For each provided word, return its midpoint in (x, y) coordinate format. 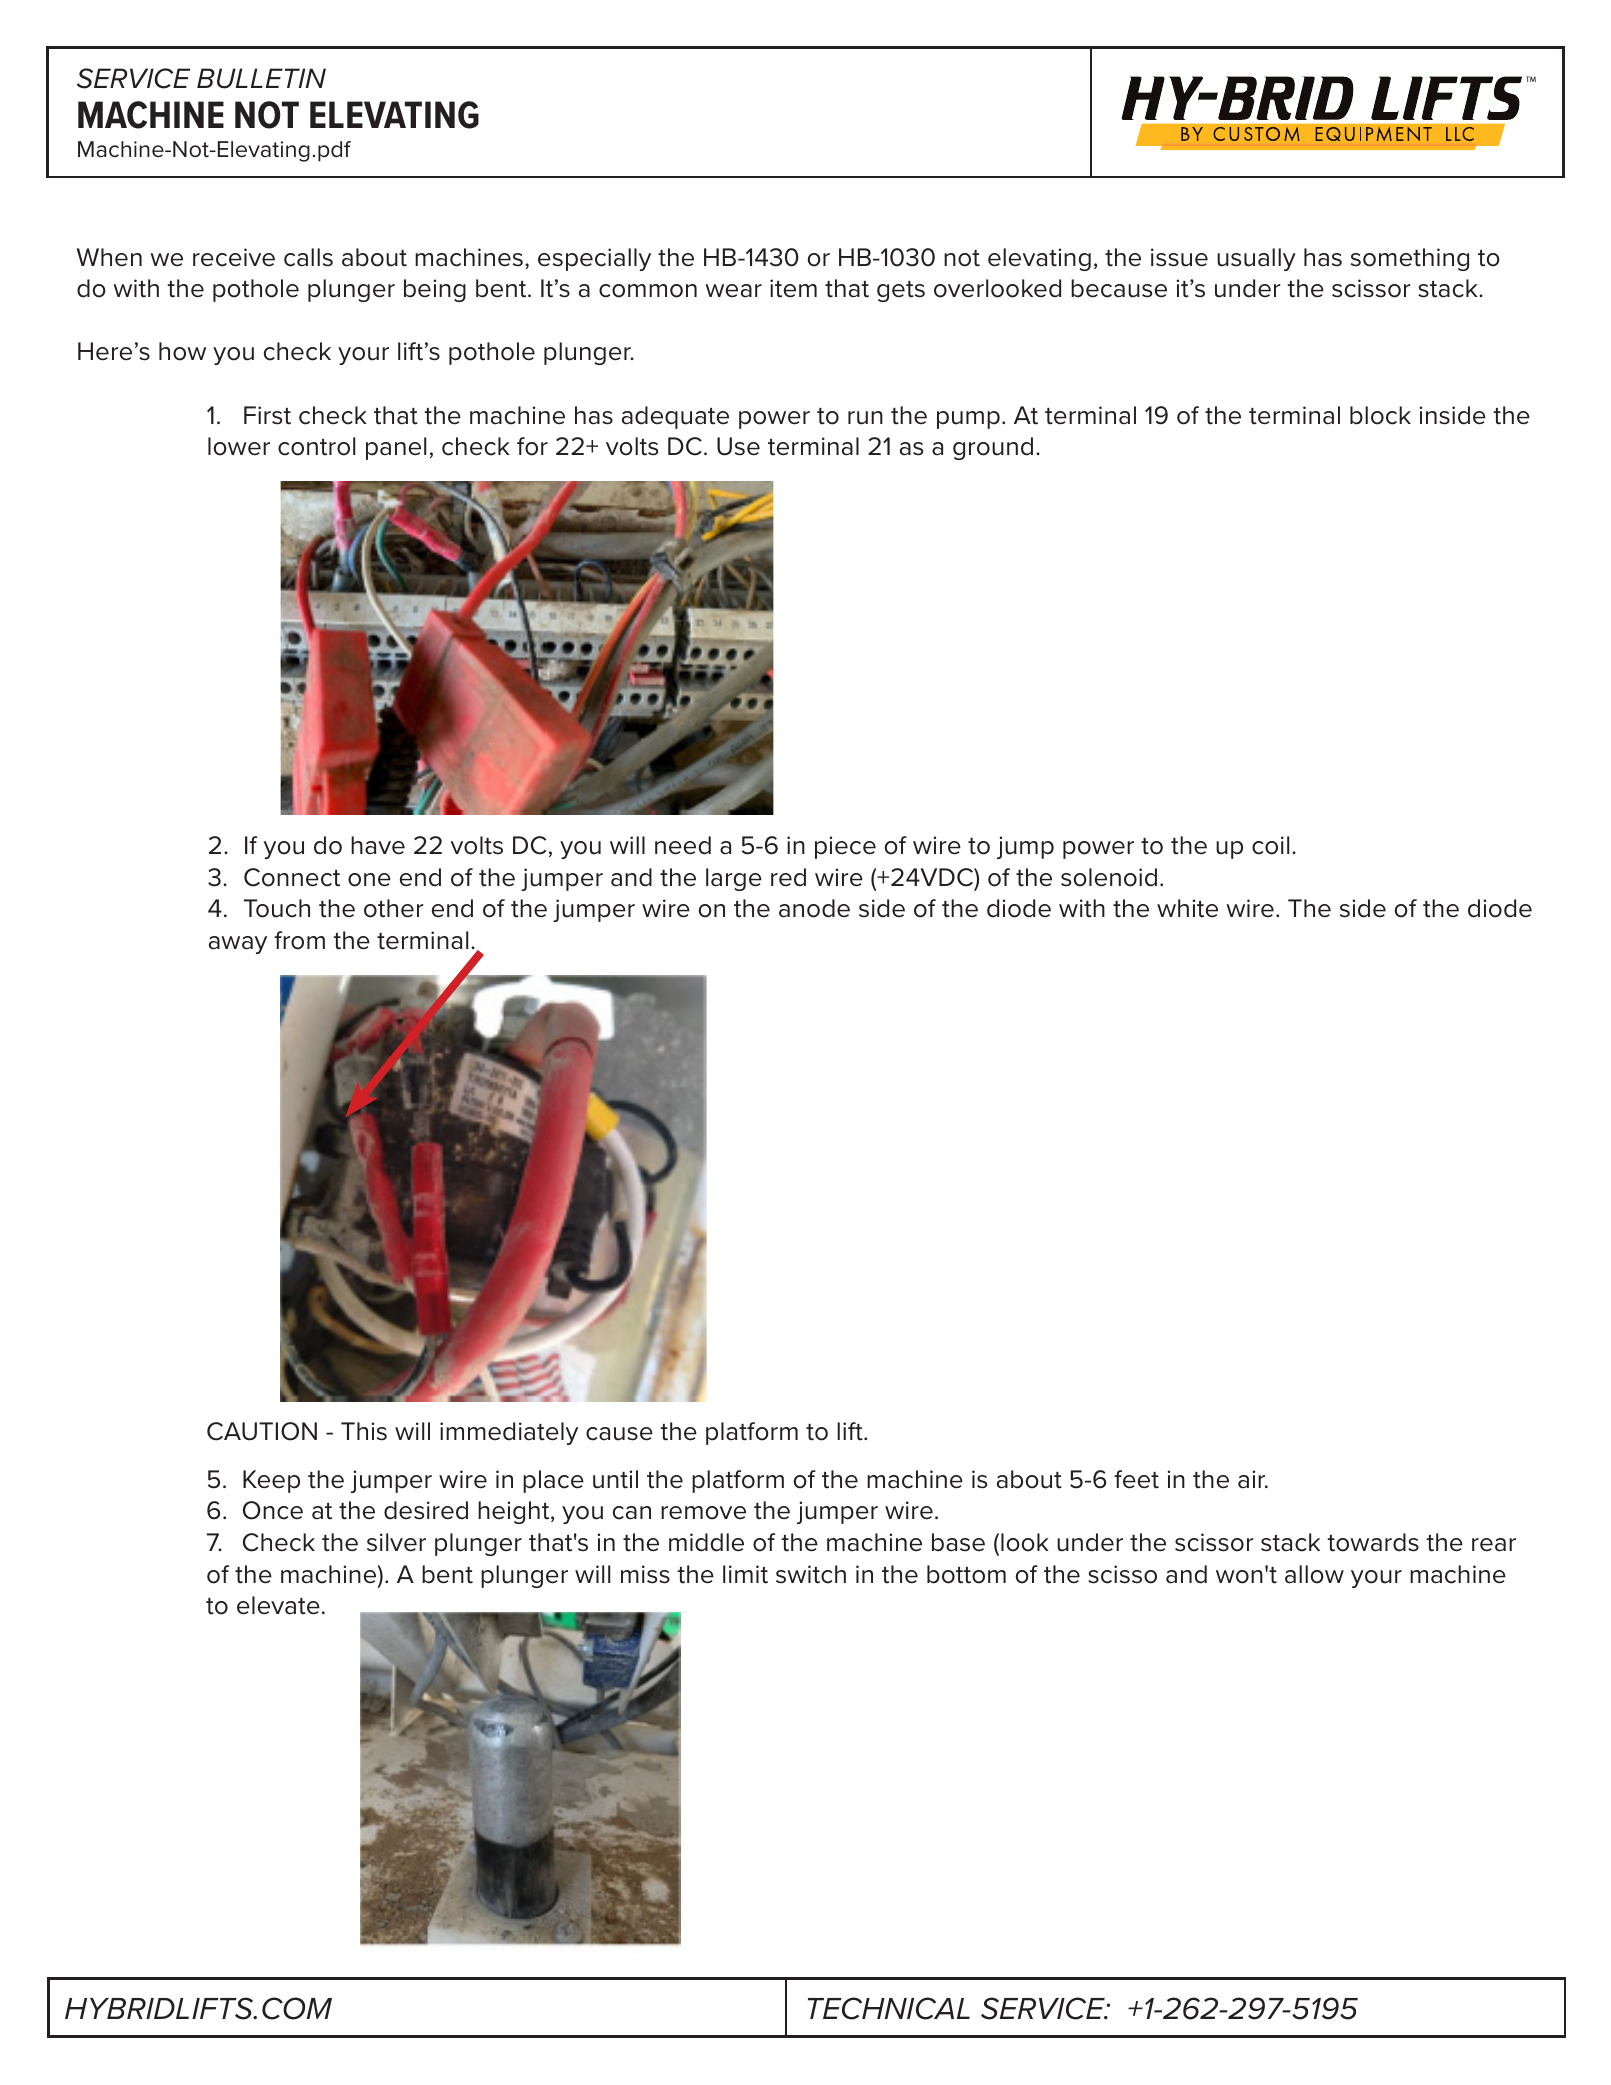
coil (1270, 845)
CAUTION (262, 1431)
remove (703, 1513)
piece (845, 847)
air (1253, 1479)
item (793, 288)
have (378, 845)
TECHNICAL (889, 2008)
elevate (278, 1605)
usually (1256, 259)
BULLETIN (261, 78)
